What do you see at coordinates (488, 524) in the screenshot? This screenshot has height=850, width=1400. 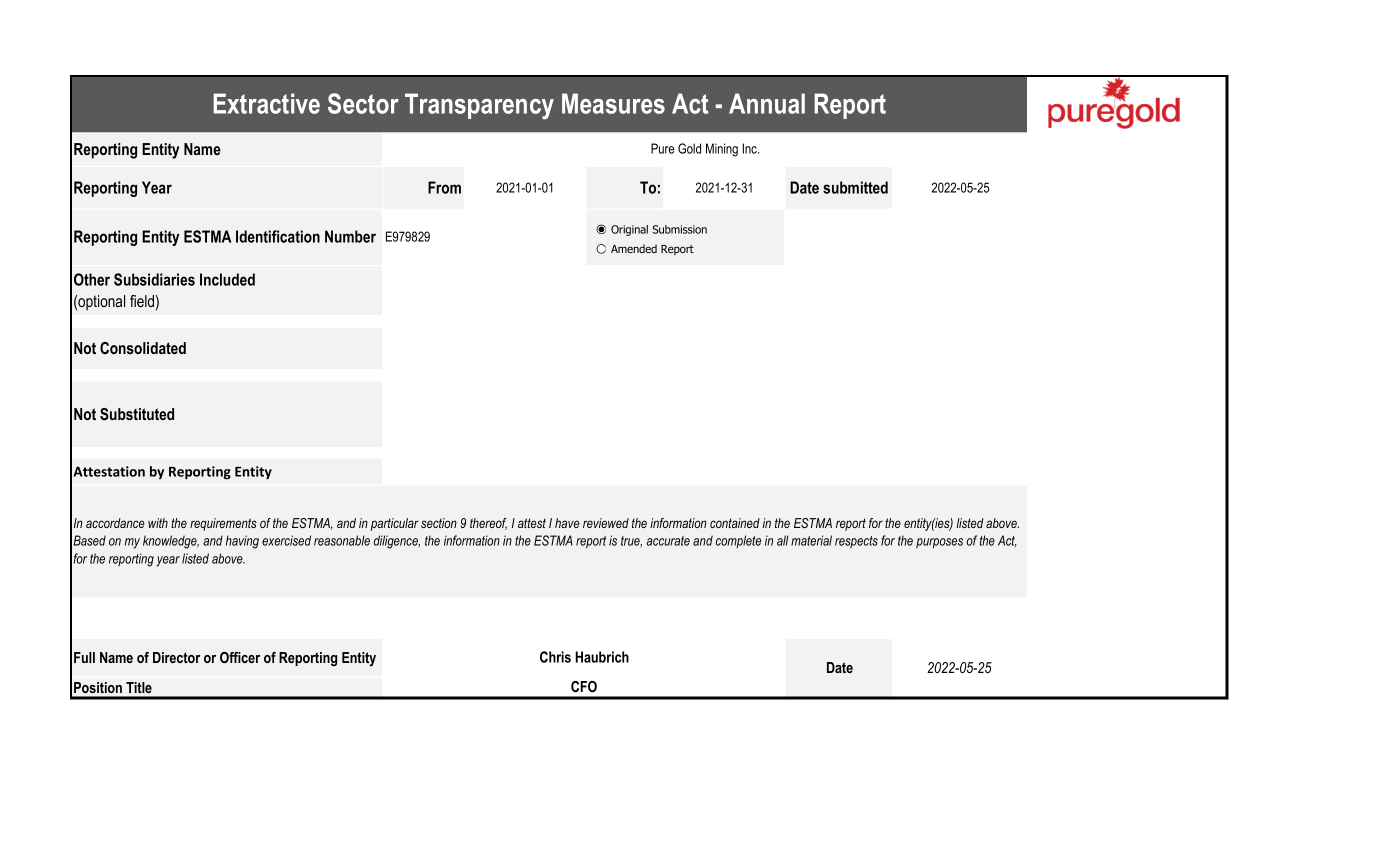 I see `thereof` at bounding box center [488, 524].
